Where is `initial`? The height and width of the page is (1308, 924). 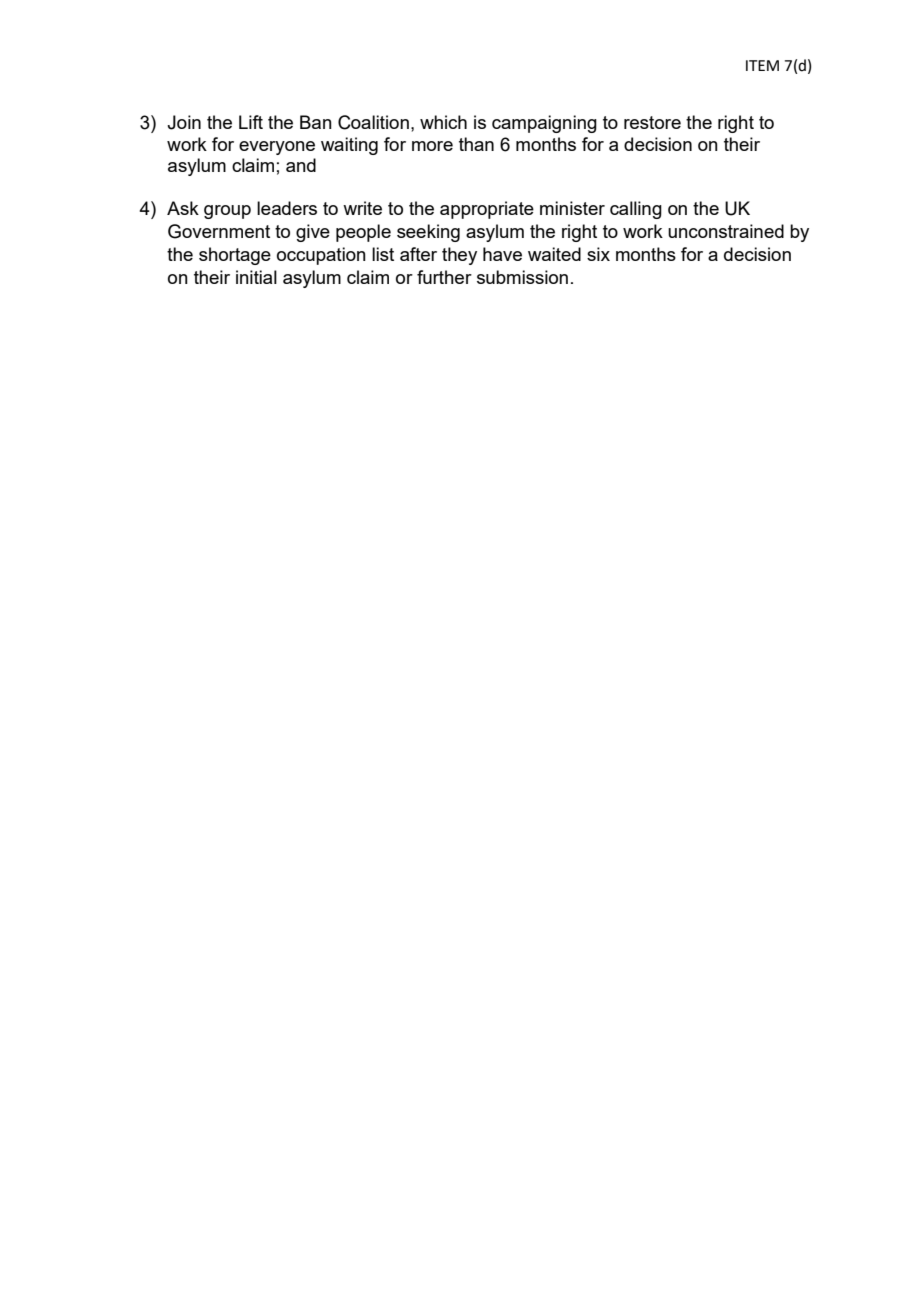
initial is located at coordinates (256, 277).
